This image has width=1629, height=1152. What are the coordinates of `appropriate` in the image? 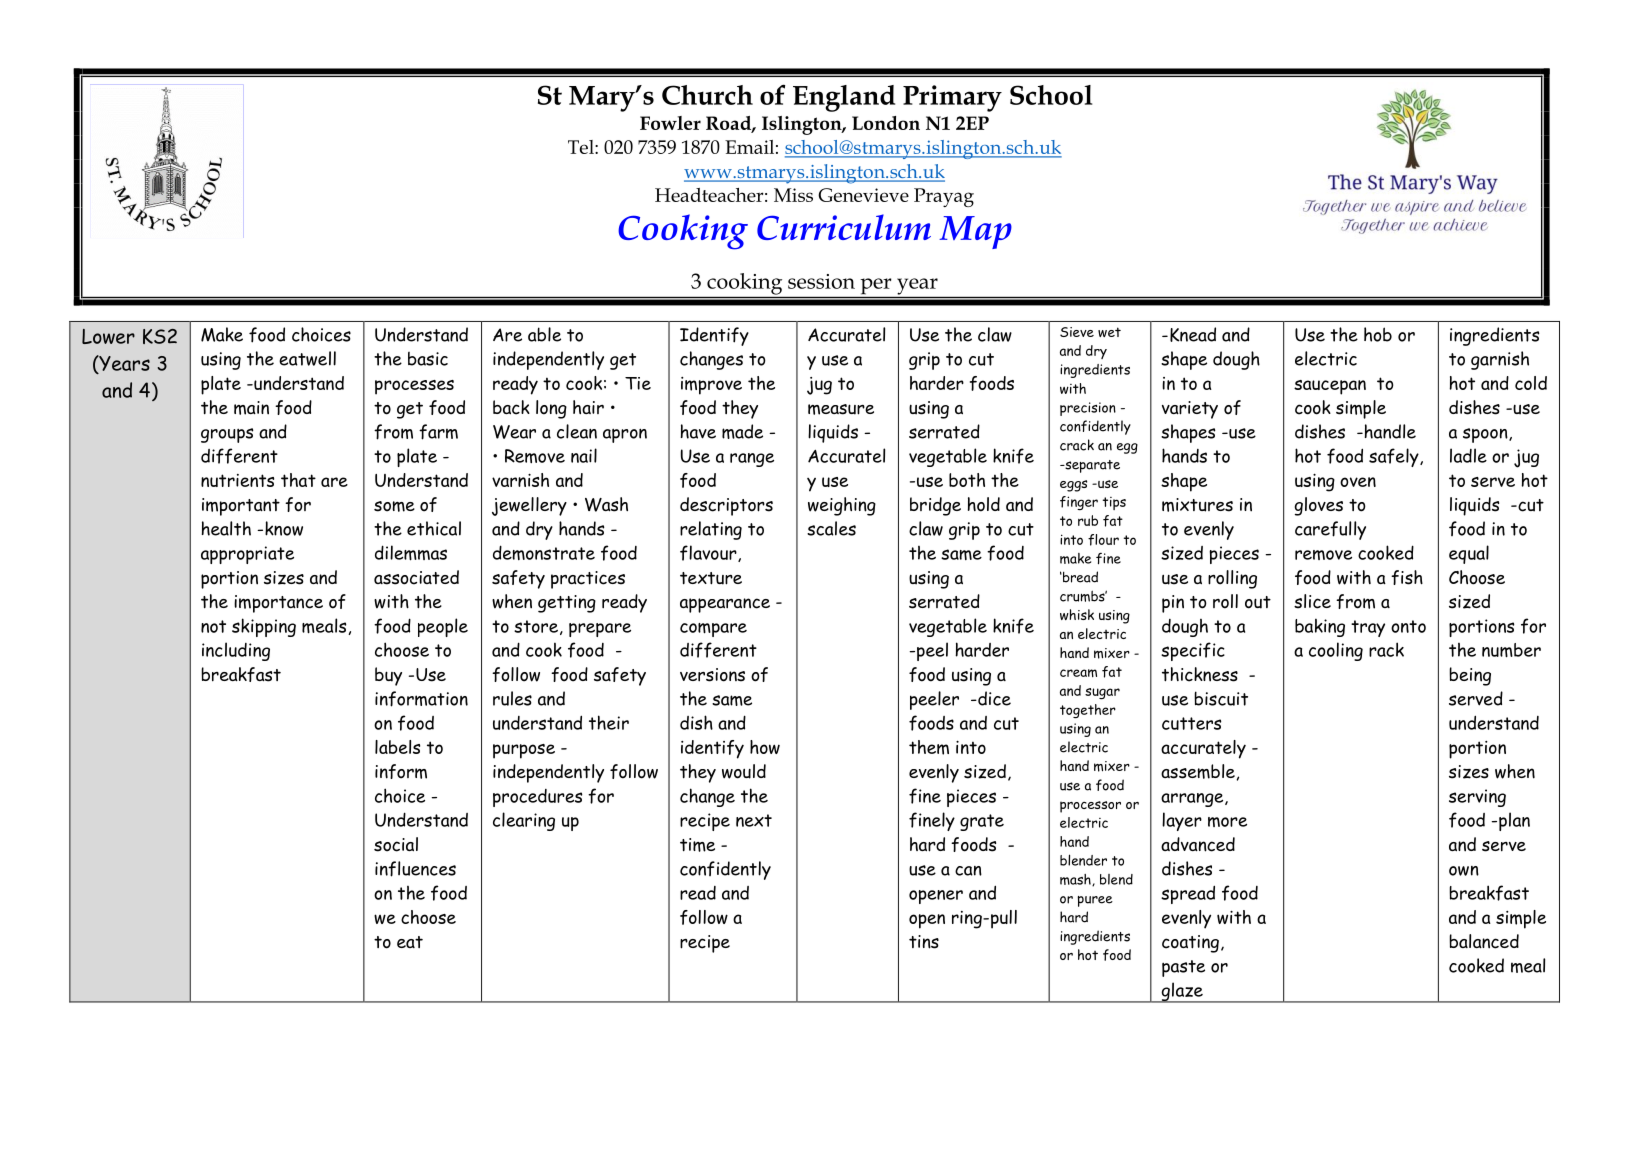 It's located at (247, 555).
